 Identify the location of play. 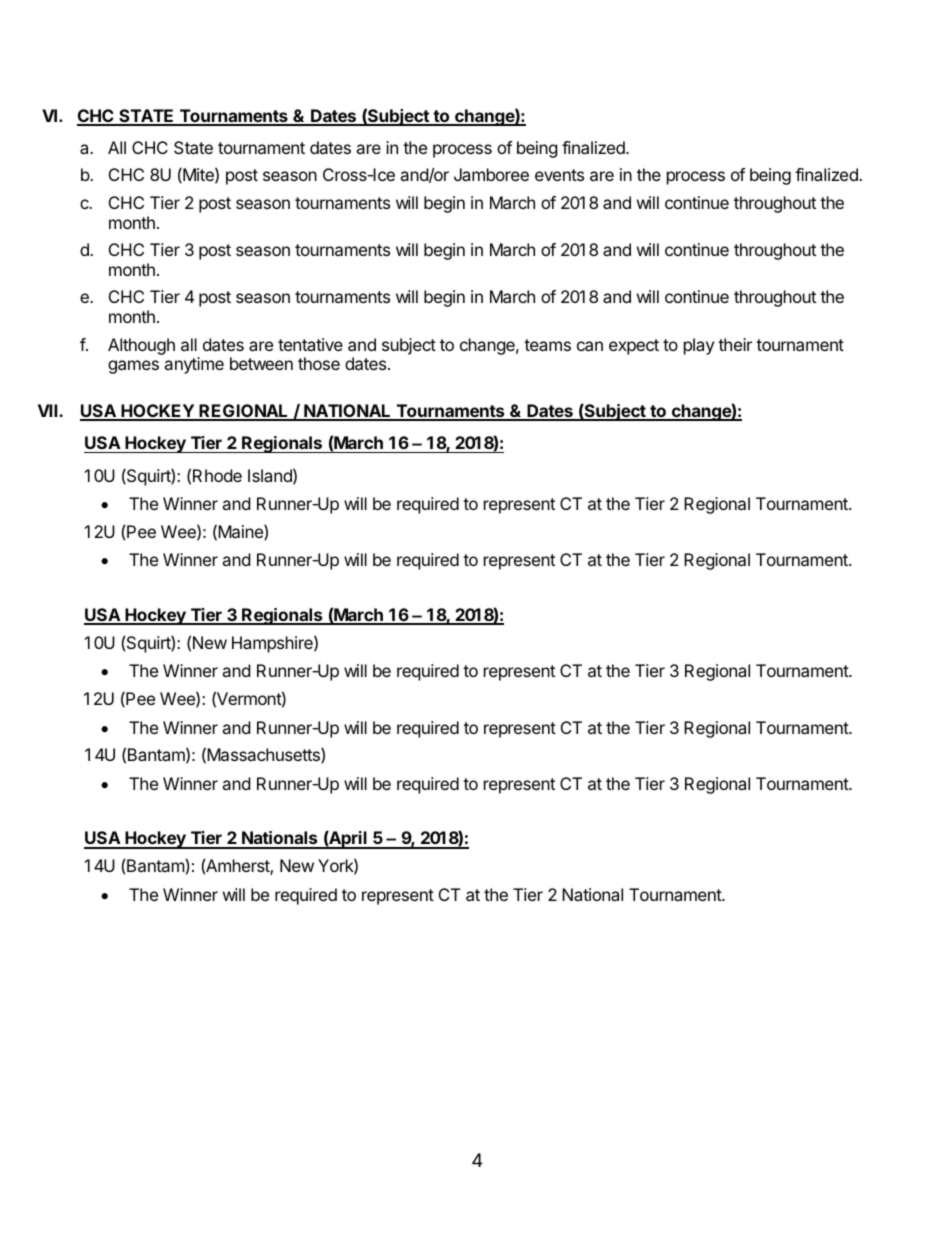
(699, 346).
